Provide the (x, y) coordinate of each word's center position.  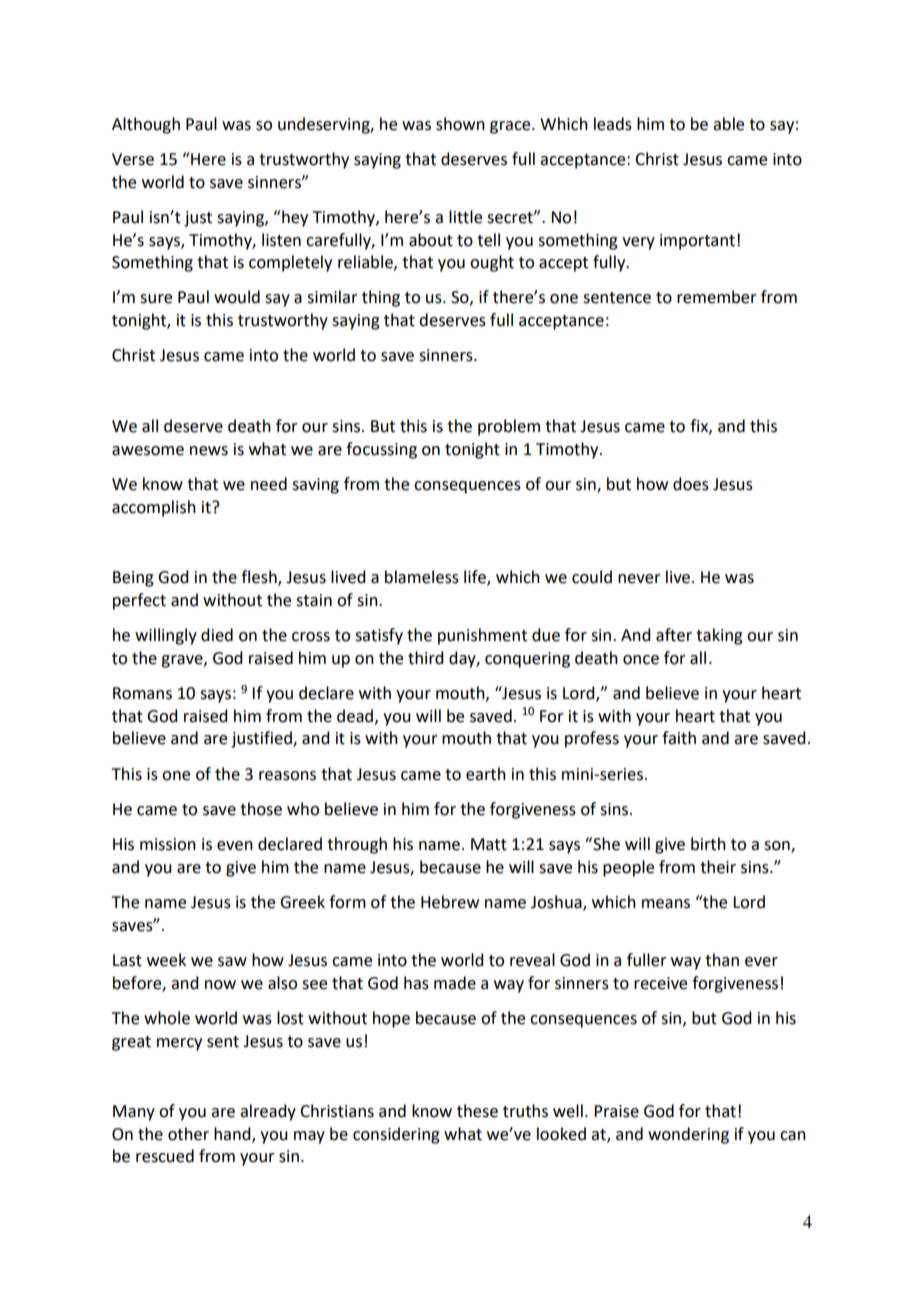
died (217, 635)
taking (719, 636)
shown (460, 124)
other (188, 1134)
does (691, 484)
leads (613, 124)
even (235, 846)
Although (146, 125)
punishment (482, 636)
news (209, 451)
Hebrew (450, 902)
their (718, 867)
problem (509, 427)
